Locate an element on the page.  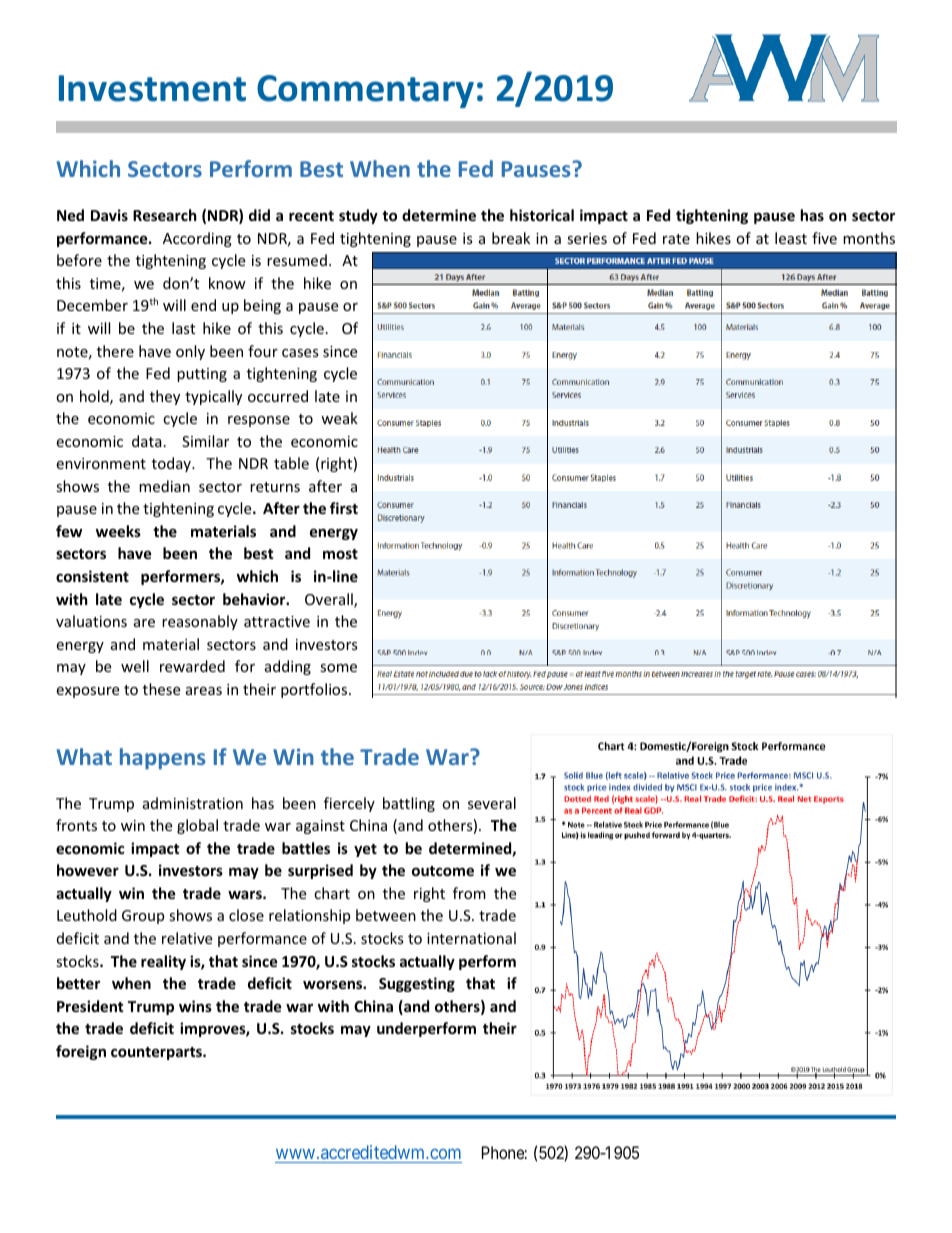
only is located at coordinates (190, 352).
